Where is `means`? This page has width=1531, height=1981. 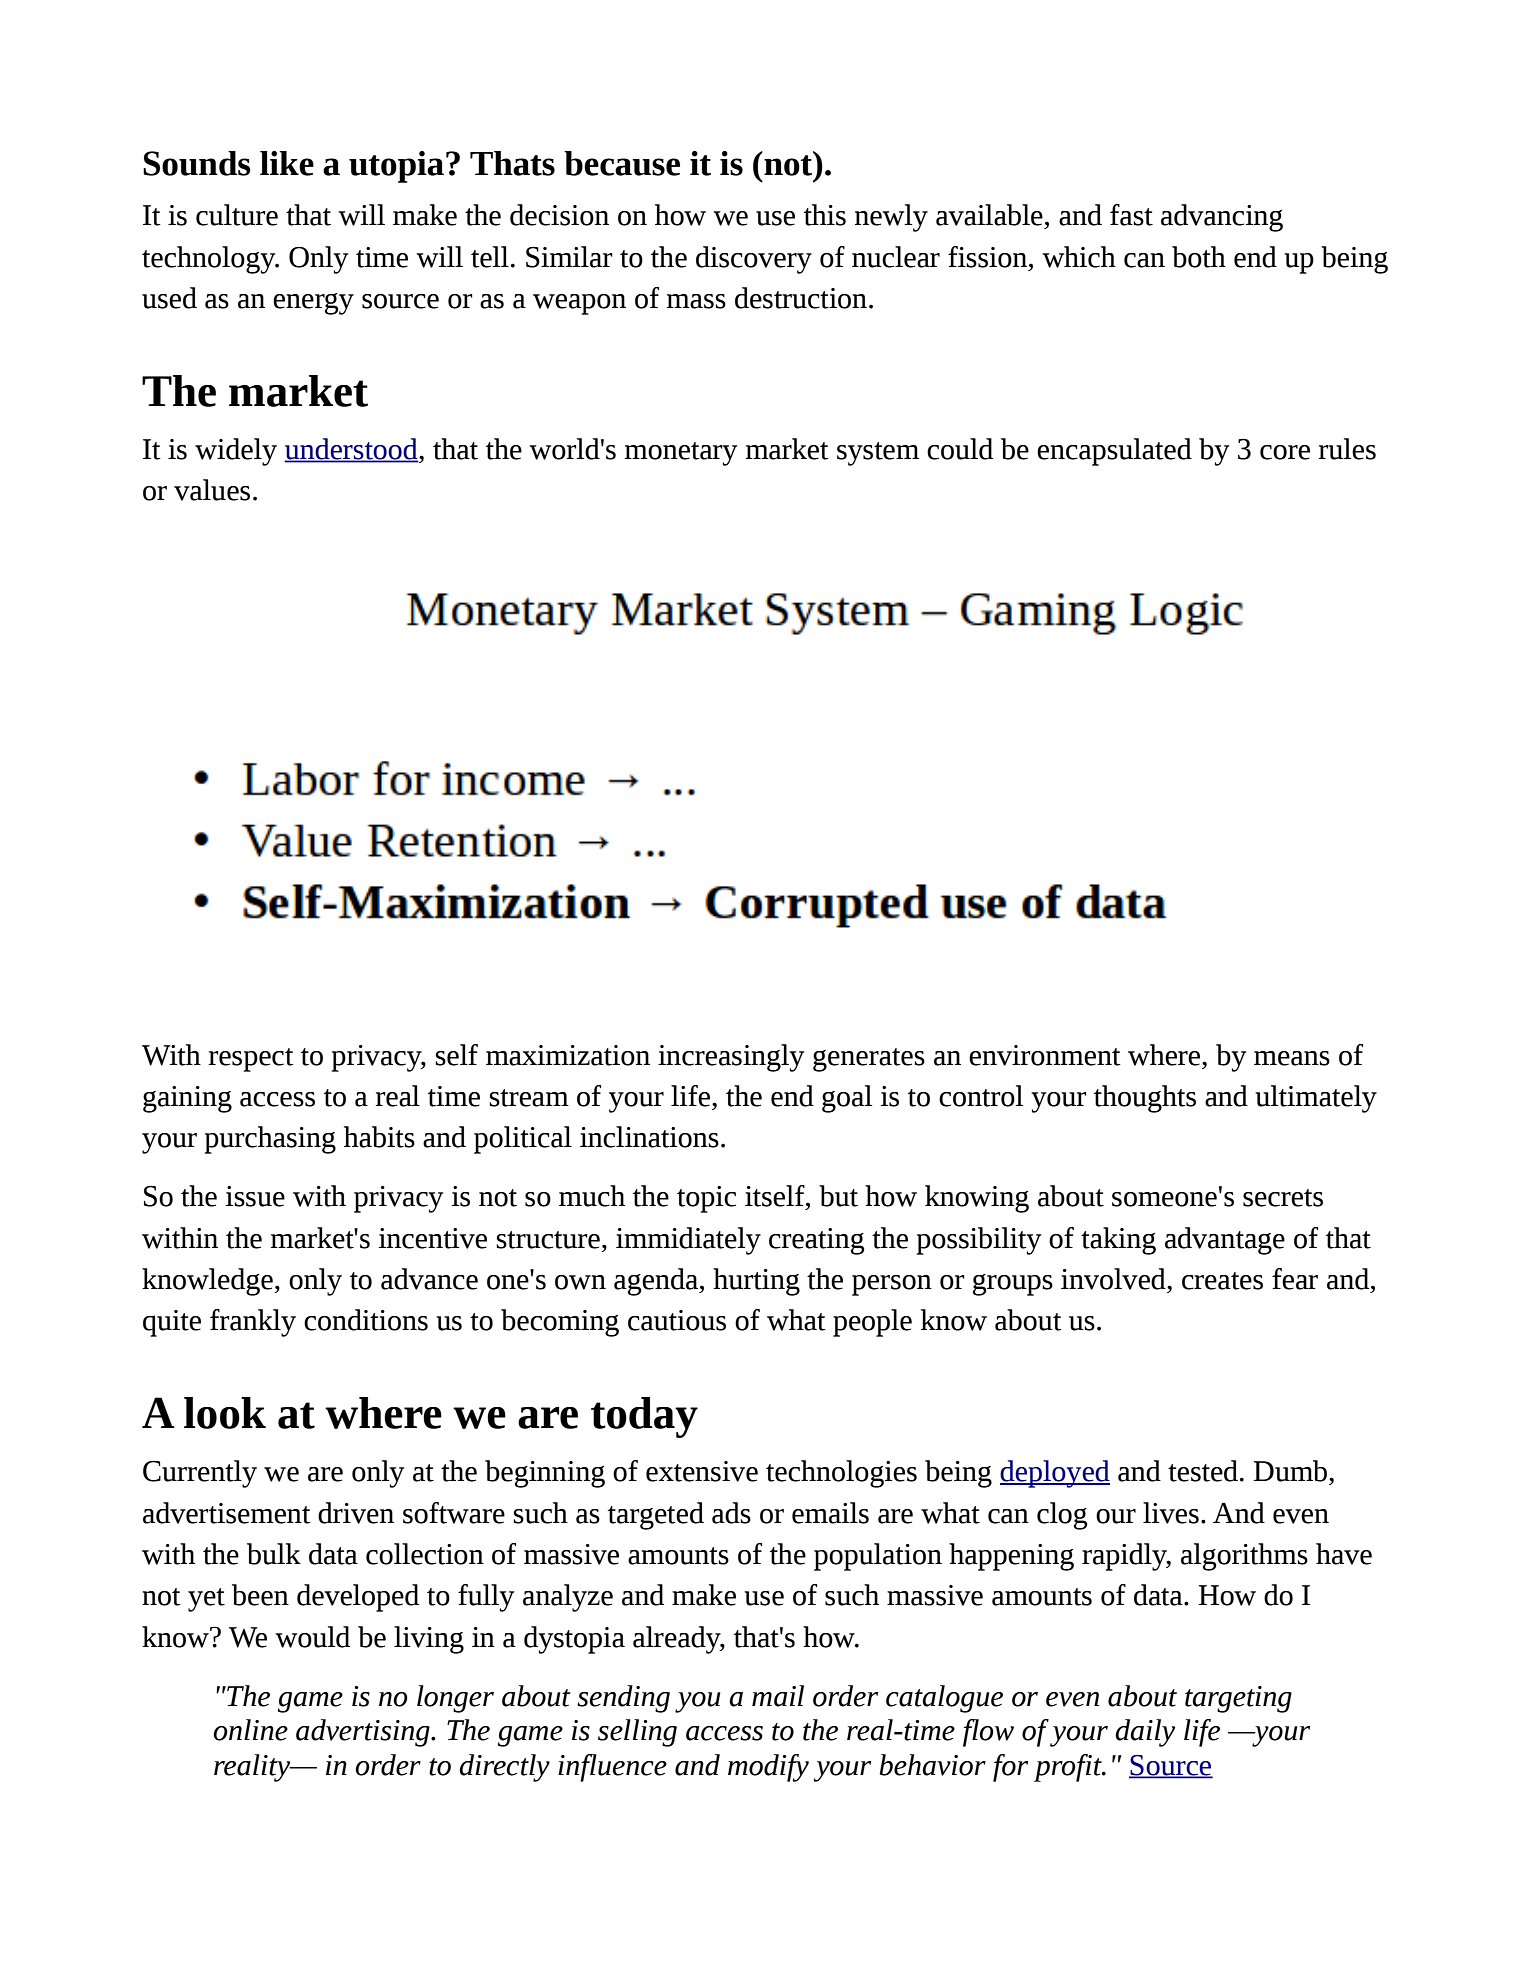
means is located at coordinates (1292, 1058).
